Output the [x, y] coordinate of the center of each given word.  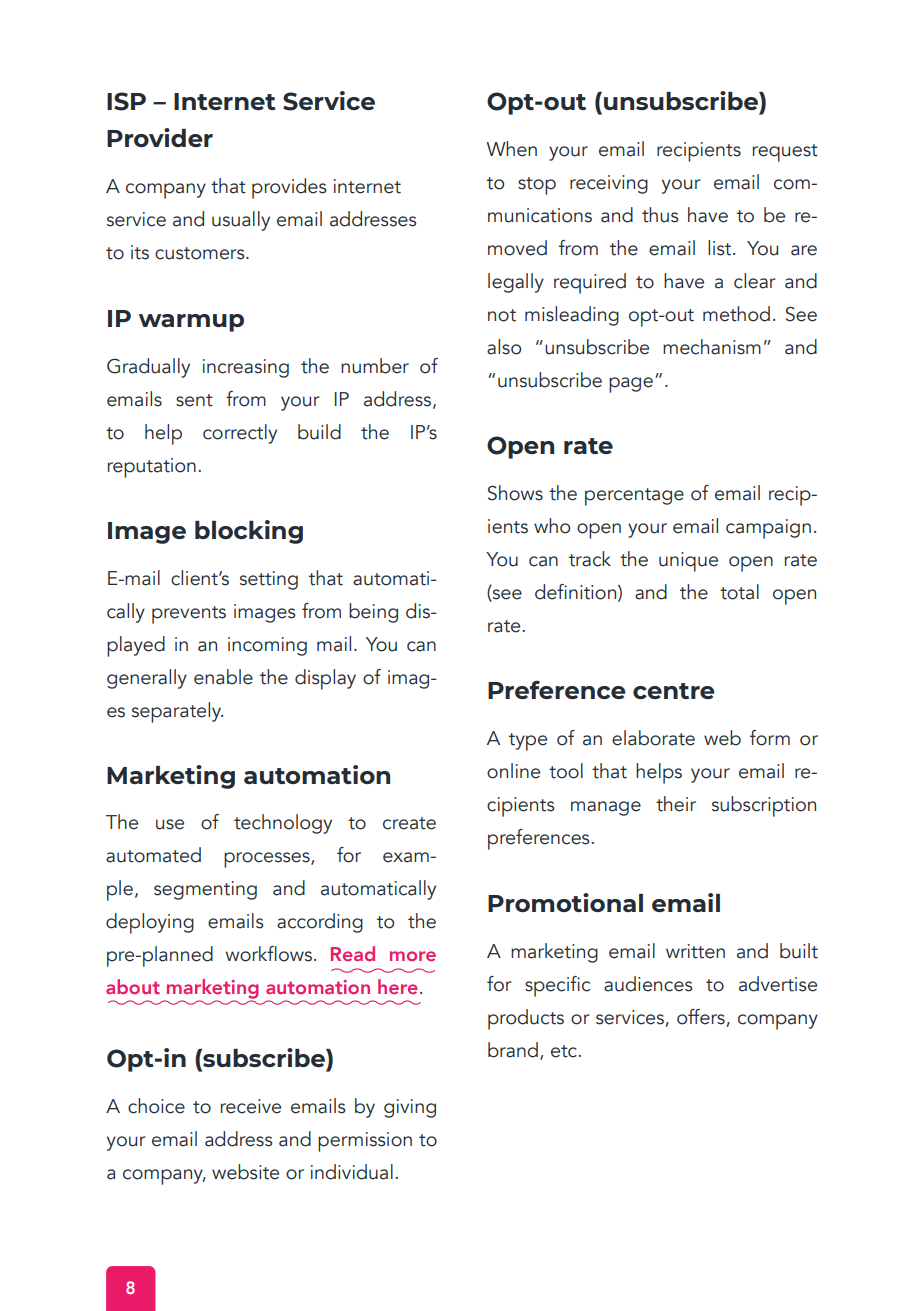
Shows [515, 493]
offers [701, 1017]
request [785, 153]
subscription [764, 806]
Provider [160, 137]
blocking [249, 532]
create [409, 823]
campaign [768, 529]
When [511, 149]
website [245, 1172]
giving [410, 1108]
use [170, 824]
